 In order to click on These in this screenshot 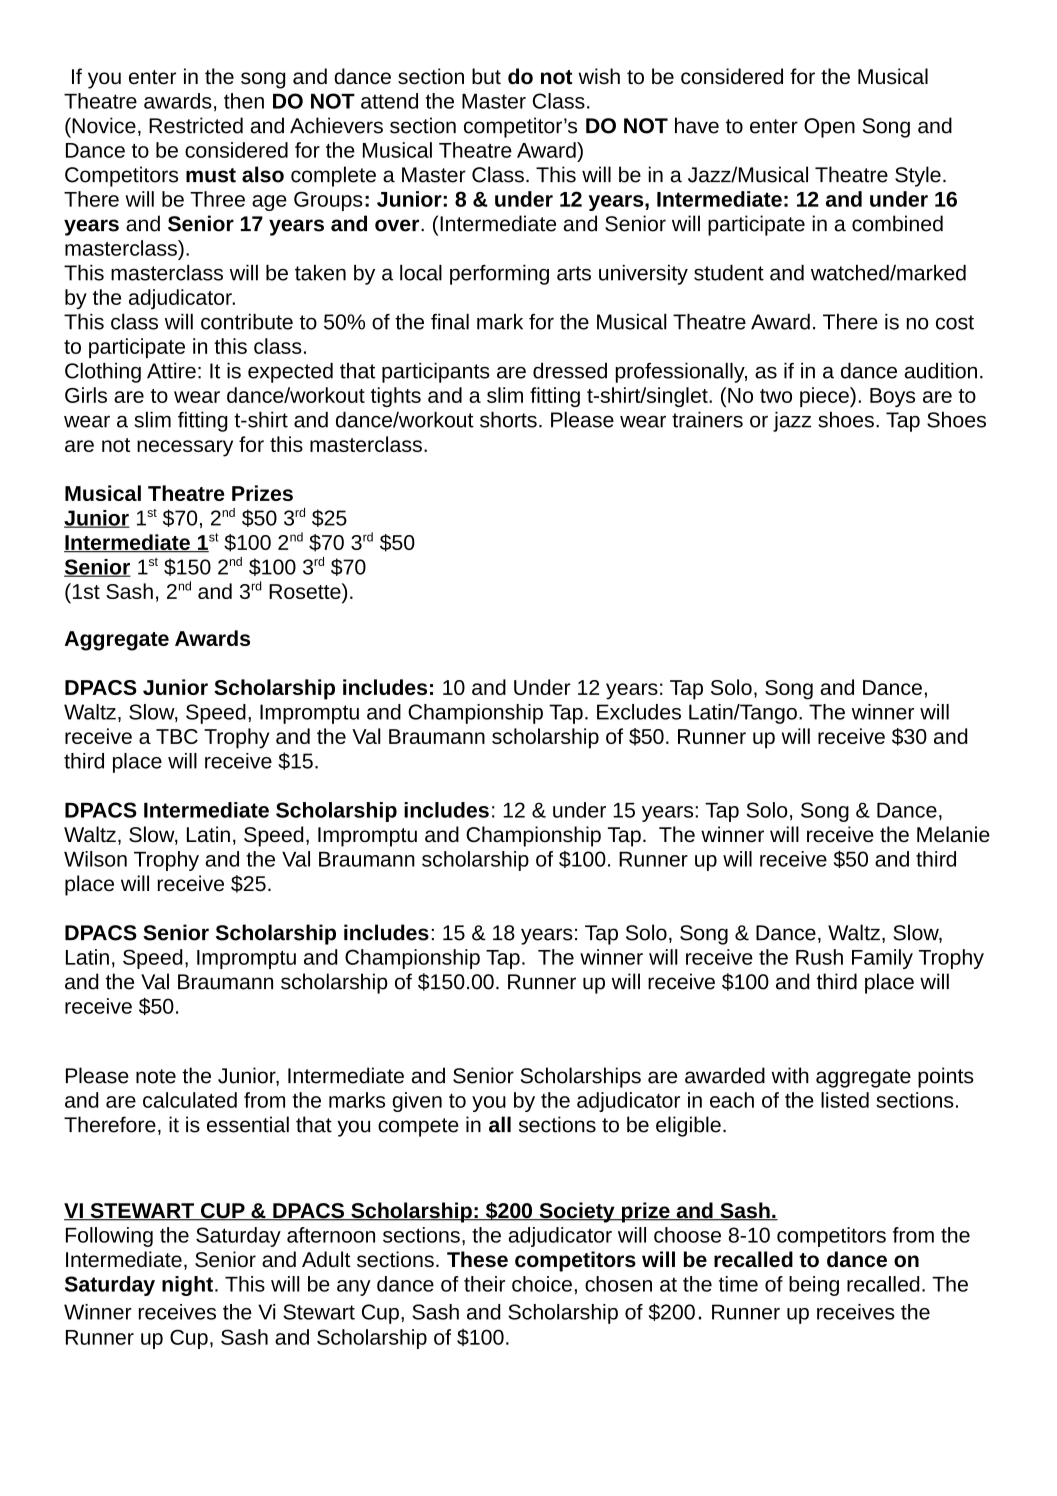, I will do `click(477, 1259)`.
